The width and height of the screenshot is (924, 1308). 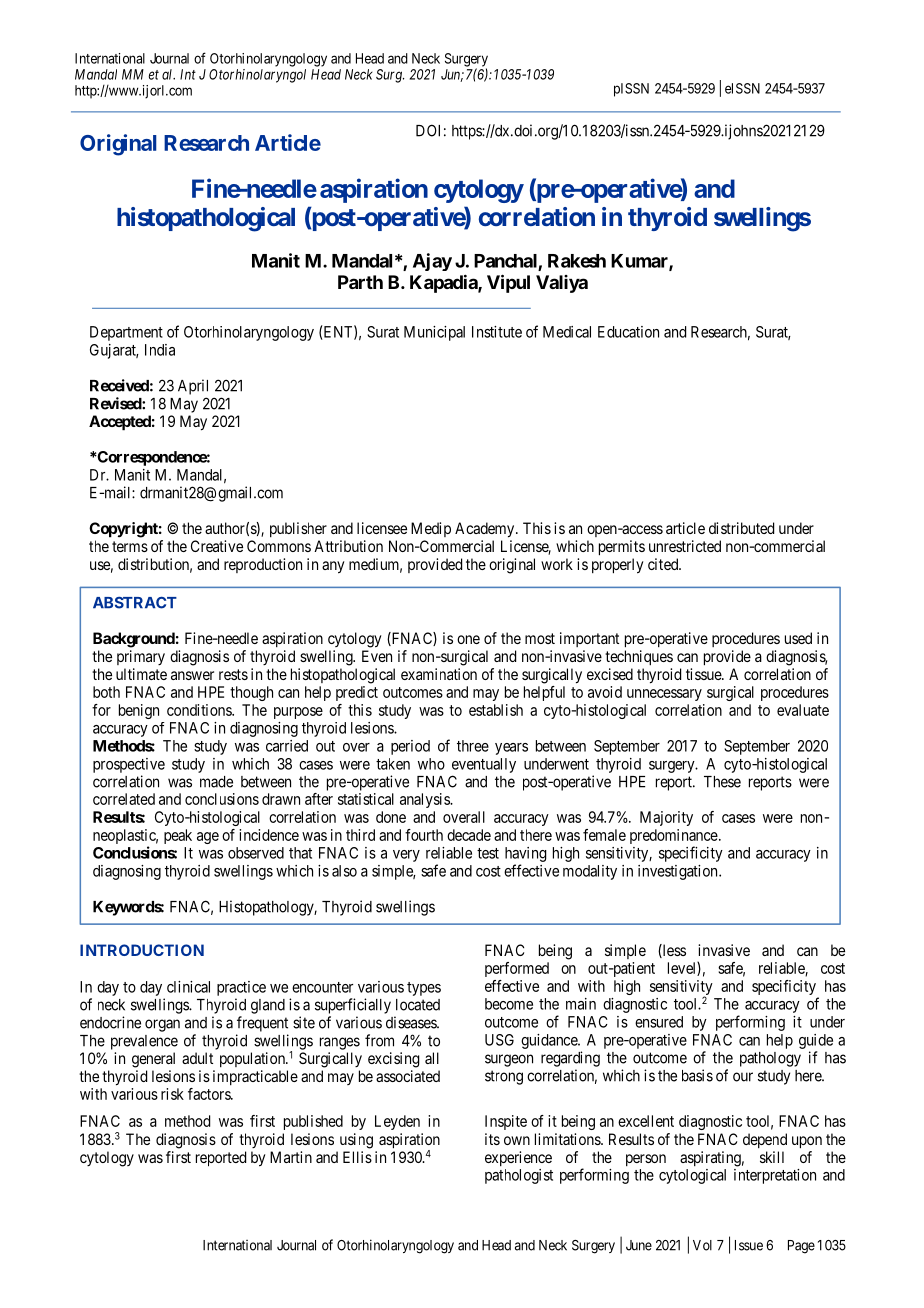 What do you see at coordinates (488, 853) in the screenshot?
I see `test` at bounding box center [488, 853].
